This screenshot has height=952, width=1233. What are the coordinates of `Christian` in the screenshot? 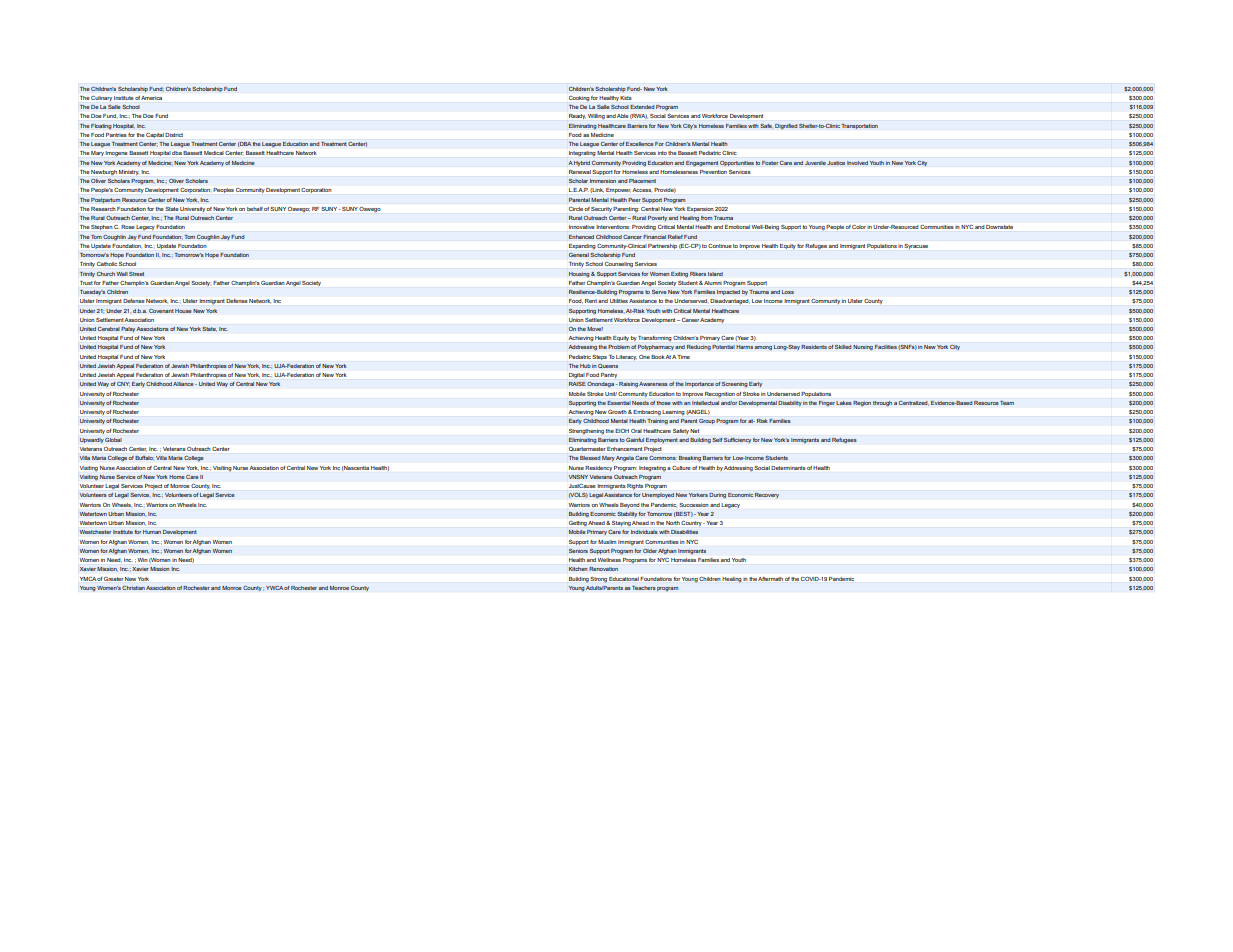 It's located at (133, 588).
